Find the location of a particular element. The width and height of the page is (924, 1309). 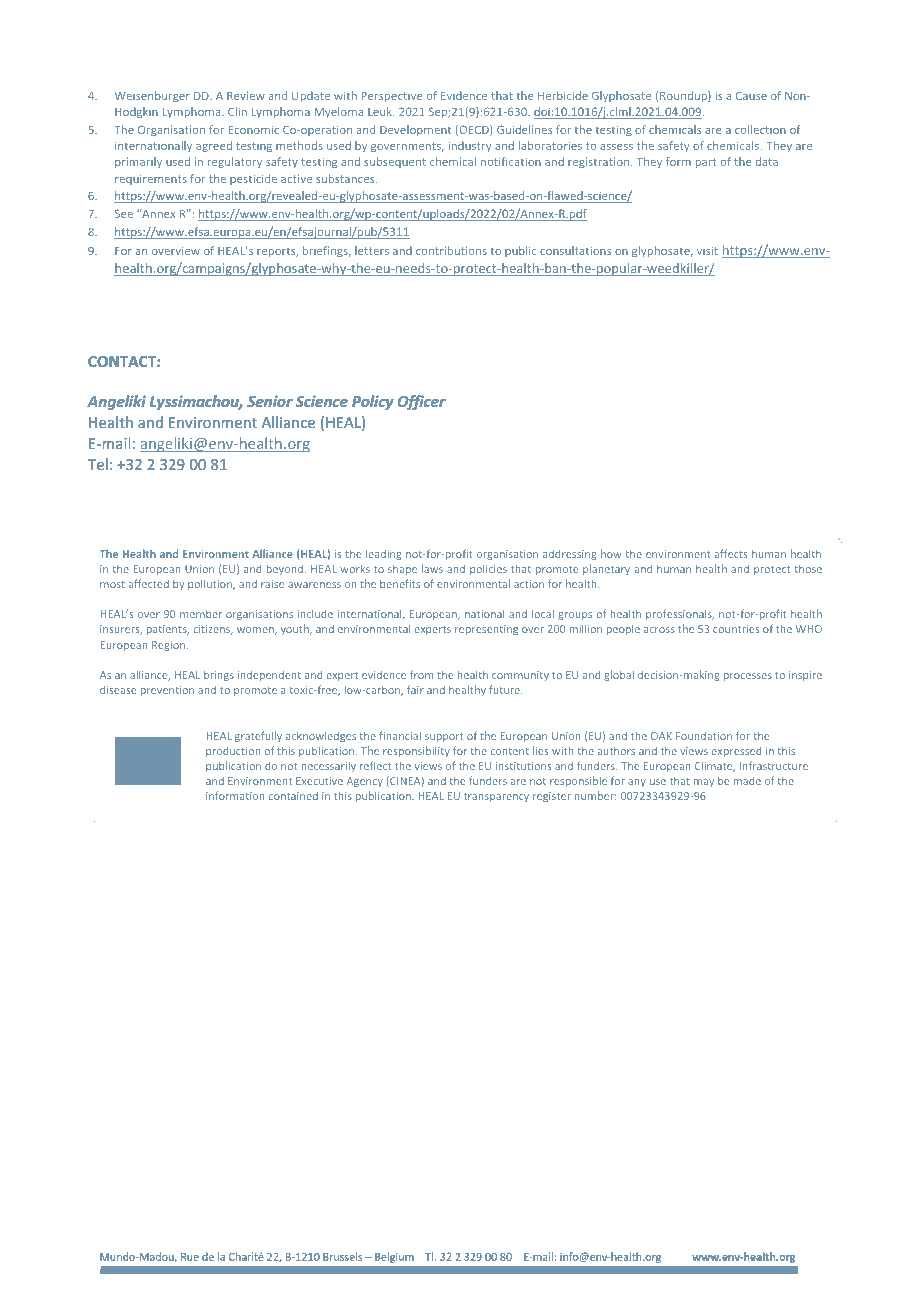

See is located at coordinates (124, 213).
